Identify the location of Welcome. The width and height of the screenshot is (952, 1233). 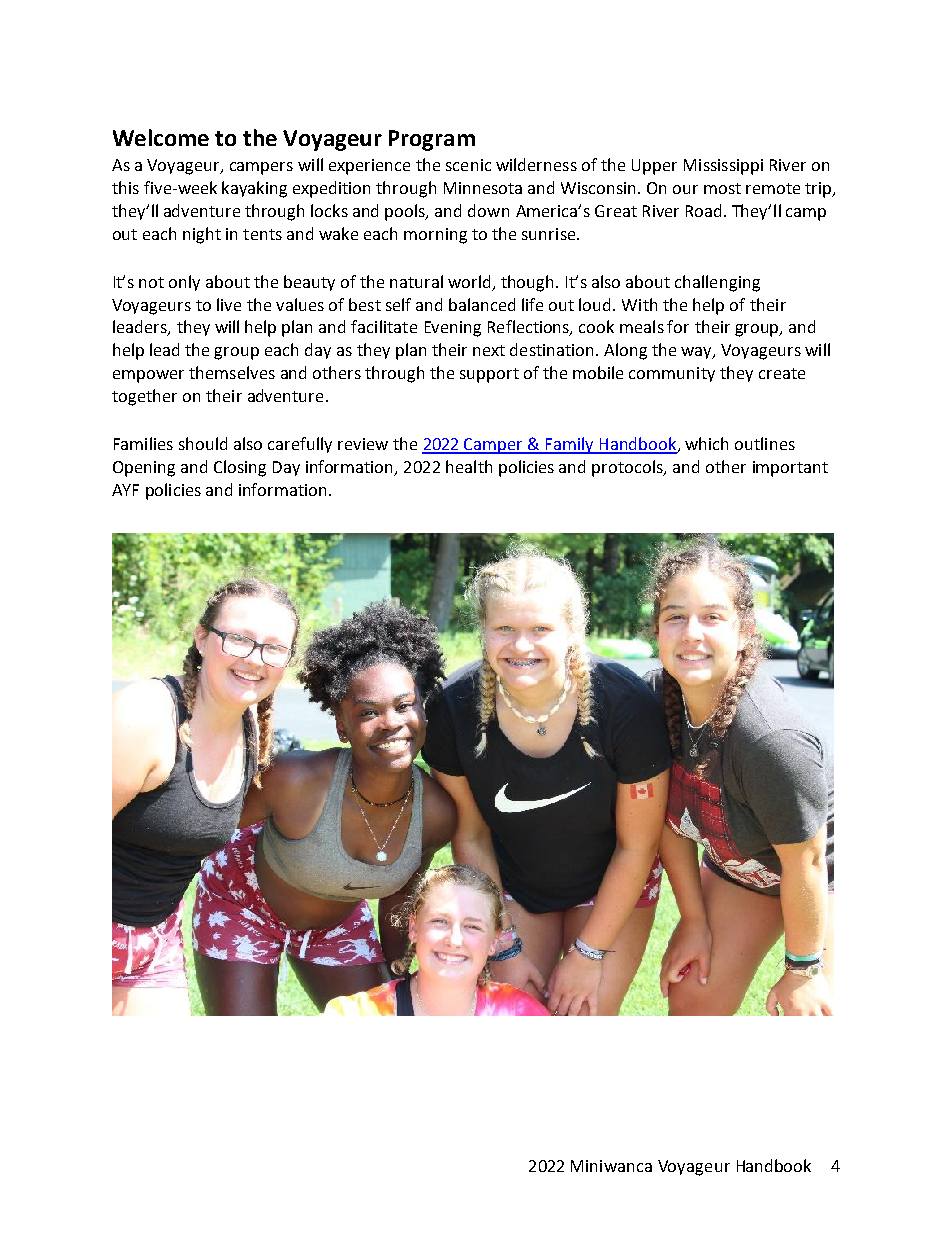
(161, 137).
